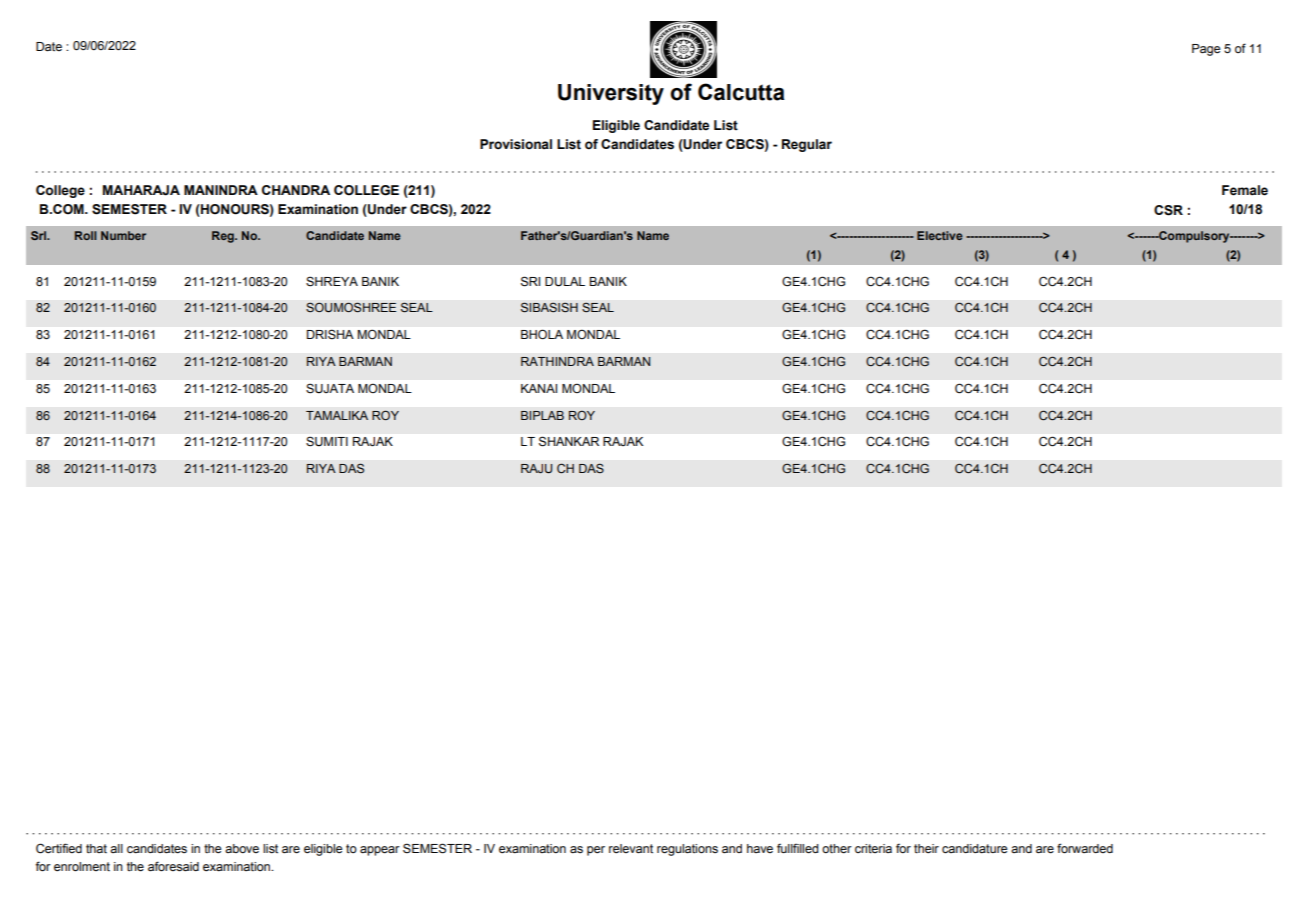  What do you see at coordinates (116, 848) in the screenshot?
I see `all` at bounding box center [116, 848].
